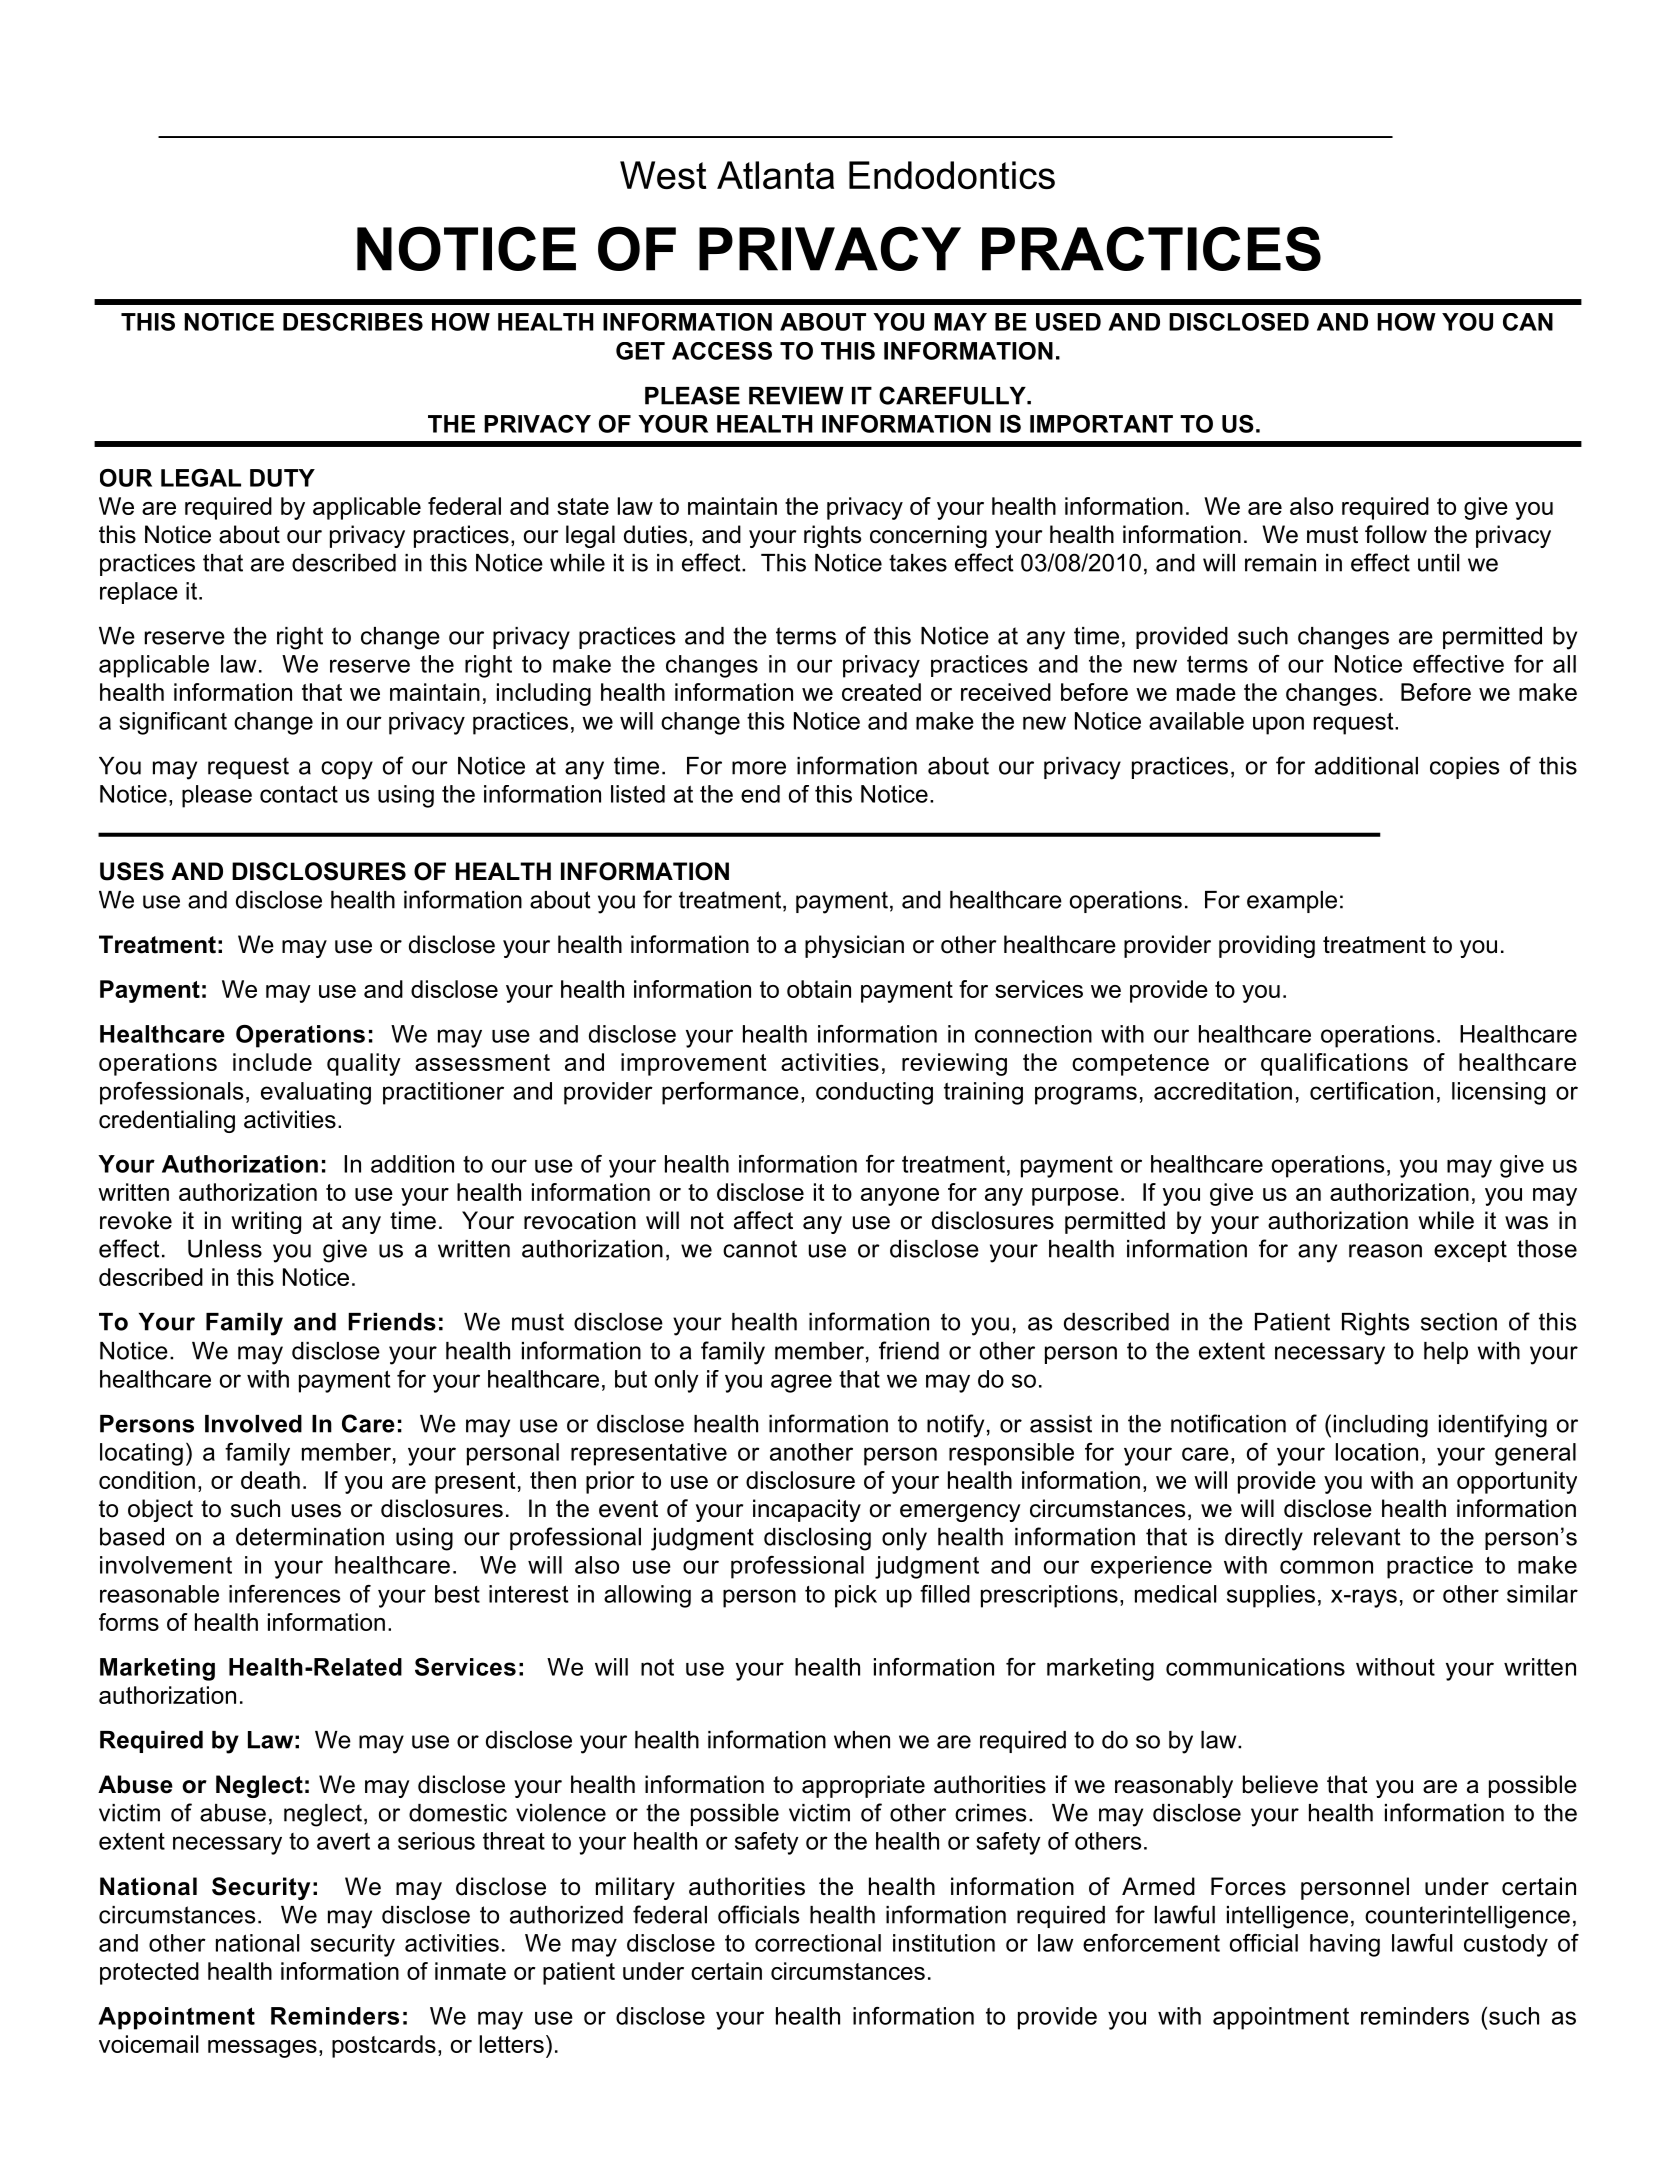  I want to click on USED, so click(1068, 322).
